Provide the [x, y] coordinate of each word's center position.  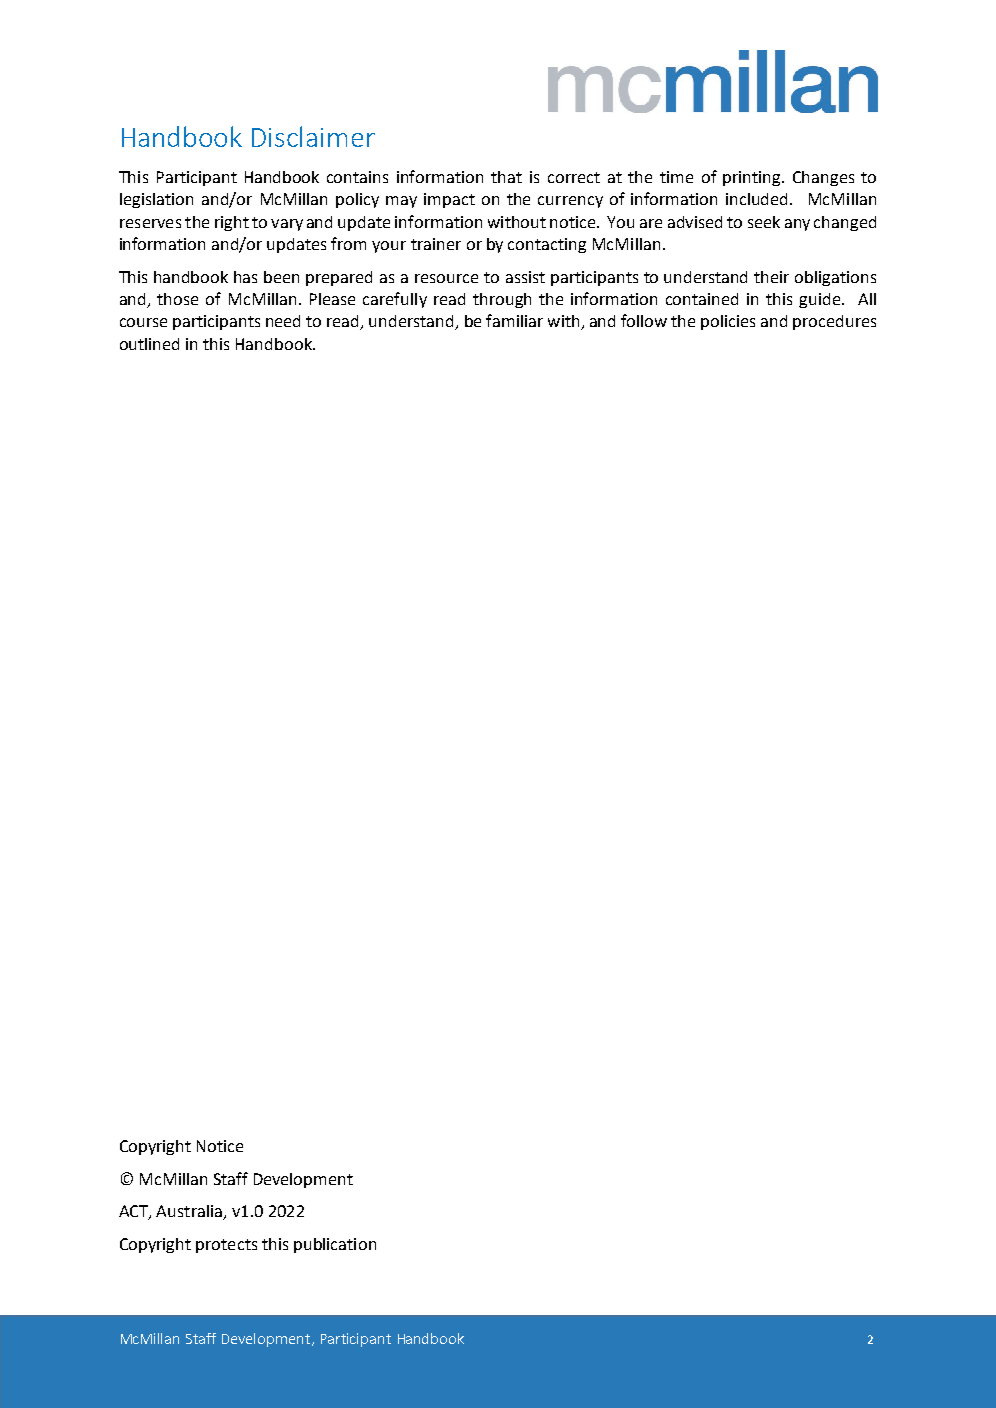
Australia [190, 1212]
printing [753, 178]
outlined [149, 344]
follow [644, 320]
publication [335, 1245]
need [283, 321]
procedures [834, 322]
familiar [514, 320]
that [506, 177]
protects [226, 1246]
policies [728, 322]
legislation [156, 200]
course [143, 322]
